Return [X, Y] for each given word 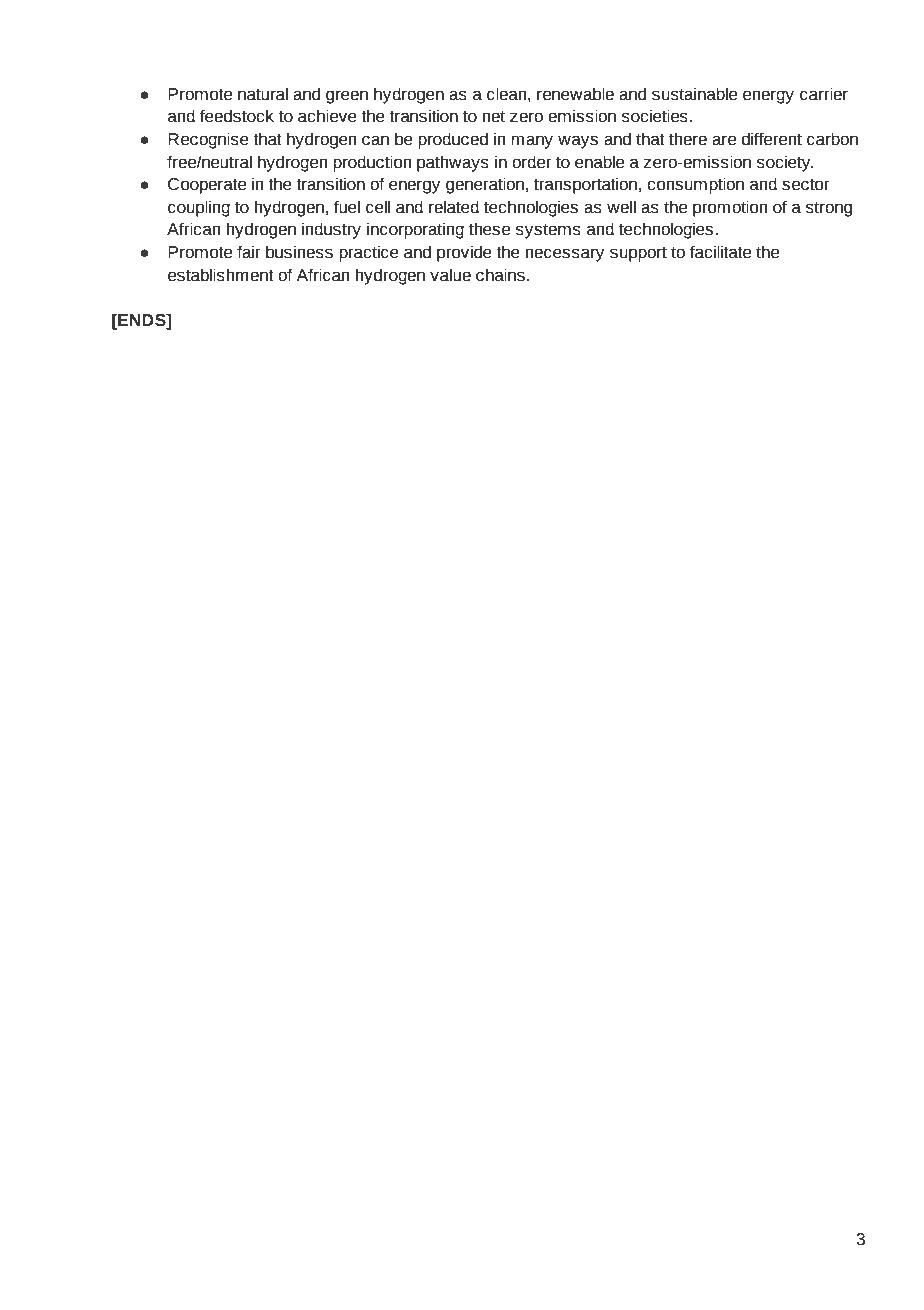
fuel [347, 207]
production [372, 163]
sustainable [694, 94]
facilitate [720, 252]
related [454, 207]
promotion [730, 208]
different [772, 139]
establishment [221, 275]
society [785, 163]
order [531, 162]
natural [263, 94]
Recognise [208, 140]
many [532, 142]
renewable [575, 94]
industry [331, 230]
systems [548, 231]
